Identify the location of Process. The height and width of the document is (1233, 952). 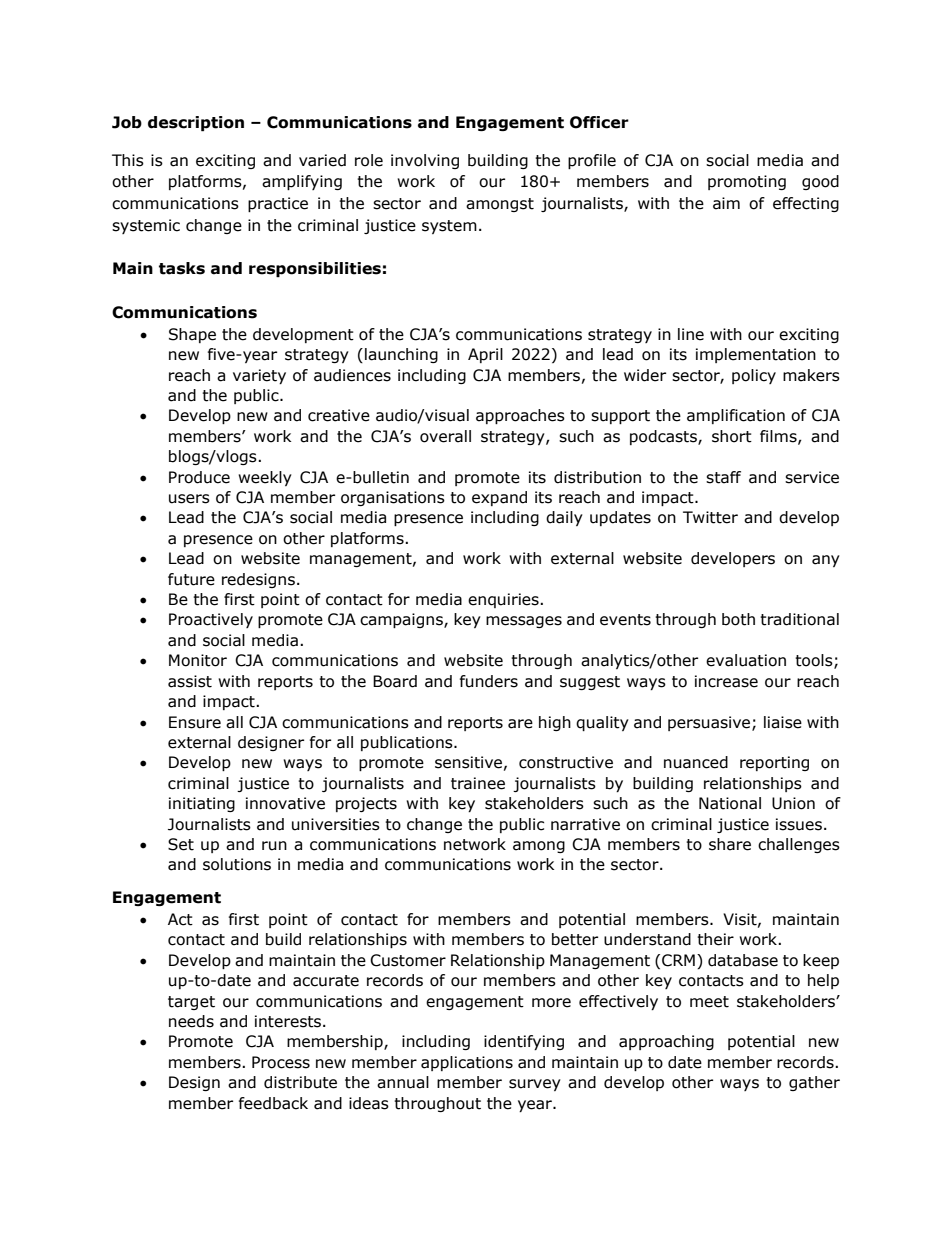
(281, 1062).
